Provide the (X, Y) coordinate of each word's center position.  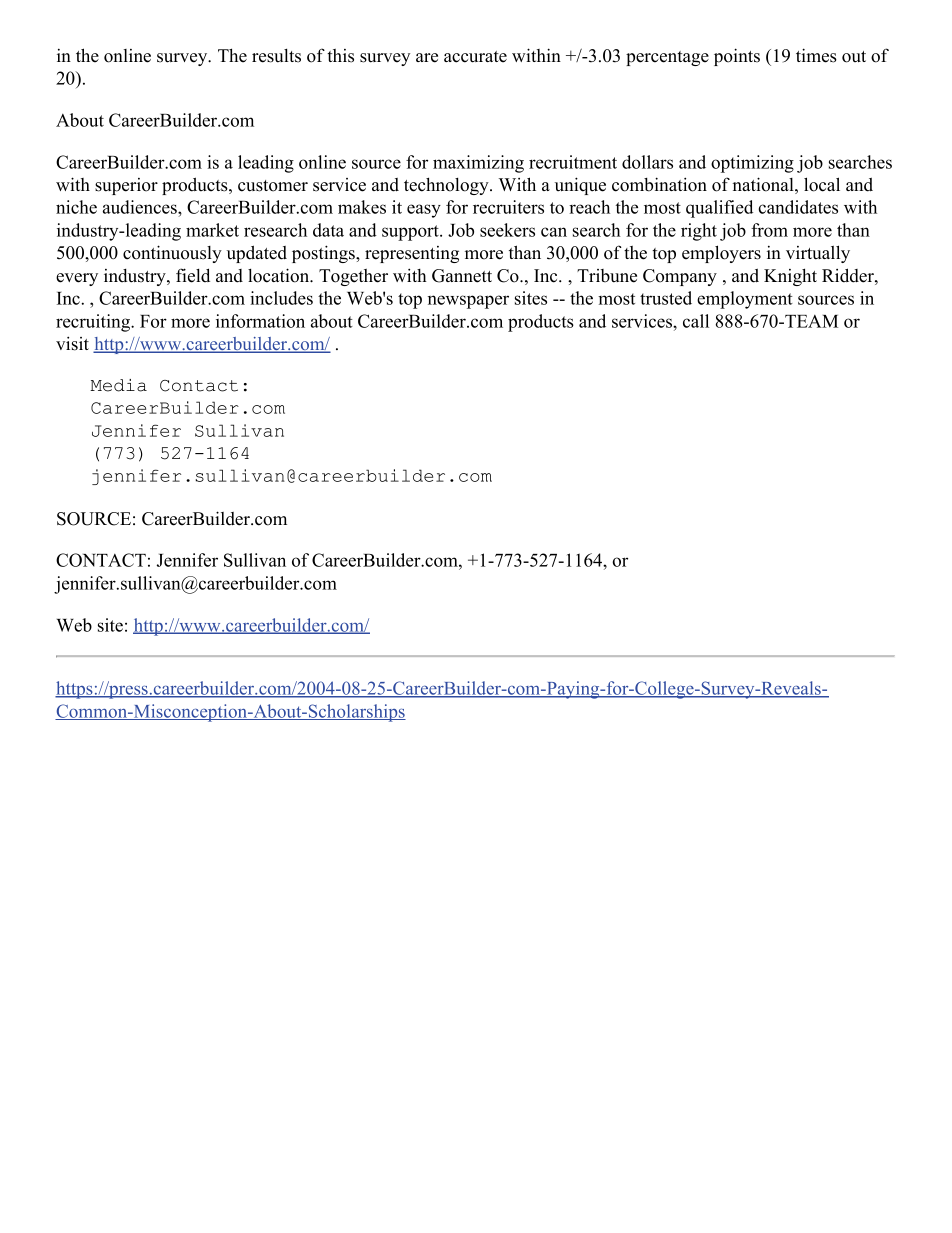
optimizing (752, 164)
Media (118, 385)
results (276, 56)
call (696, 321)
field (193, 275)
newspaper (468, 302)
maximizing (478, 164)
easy (424, 211)
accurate (475, 57)
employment (745, 300)
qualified (719, 209)
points (737, 57)
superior (126, 186)
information (260, 321)
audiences (141, 208)
